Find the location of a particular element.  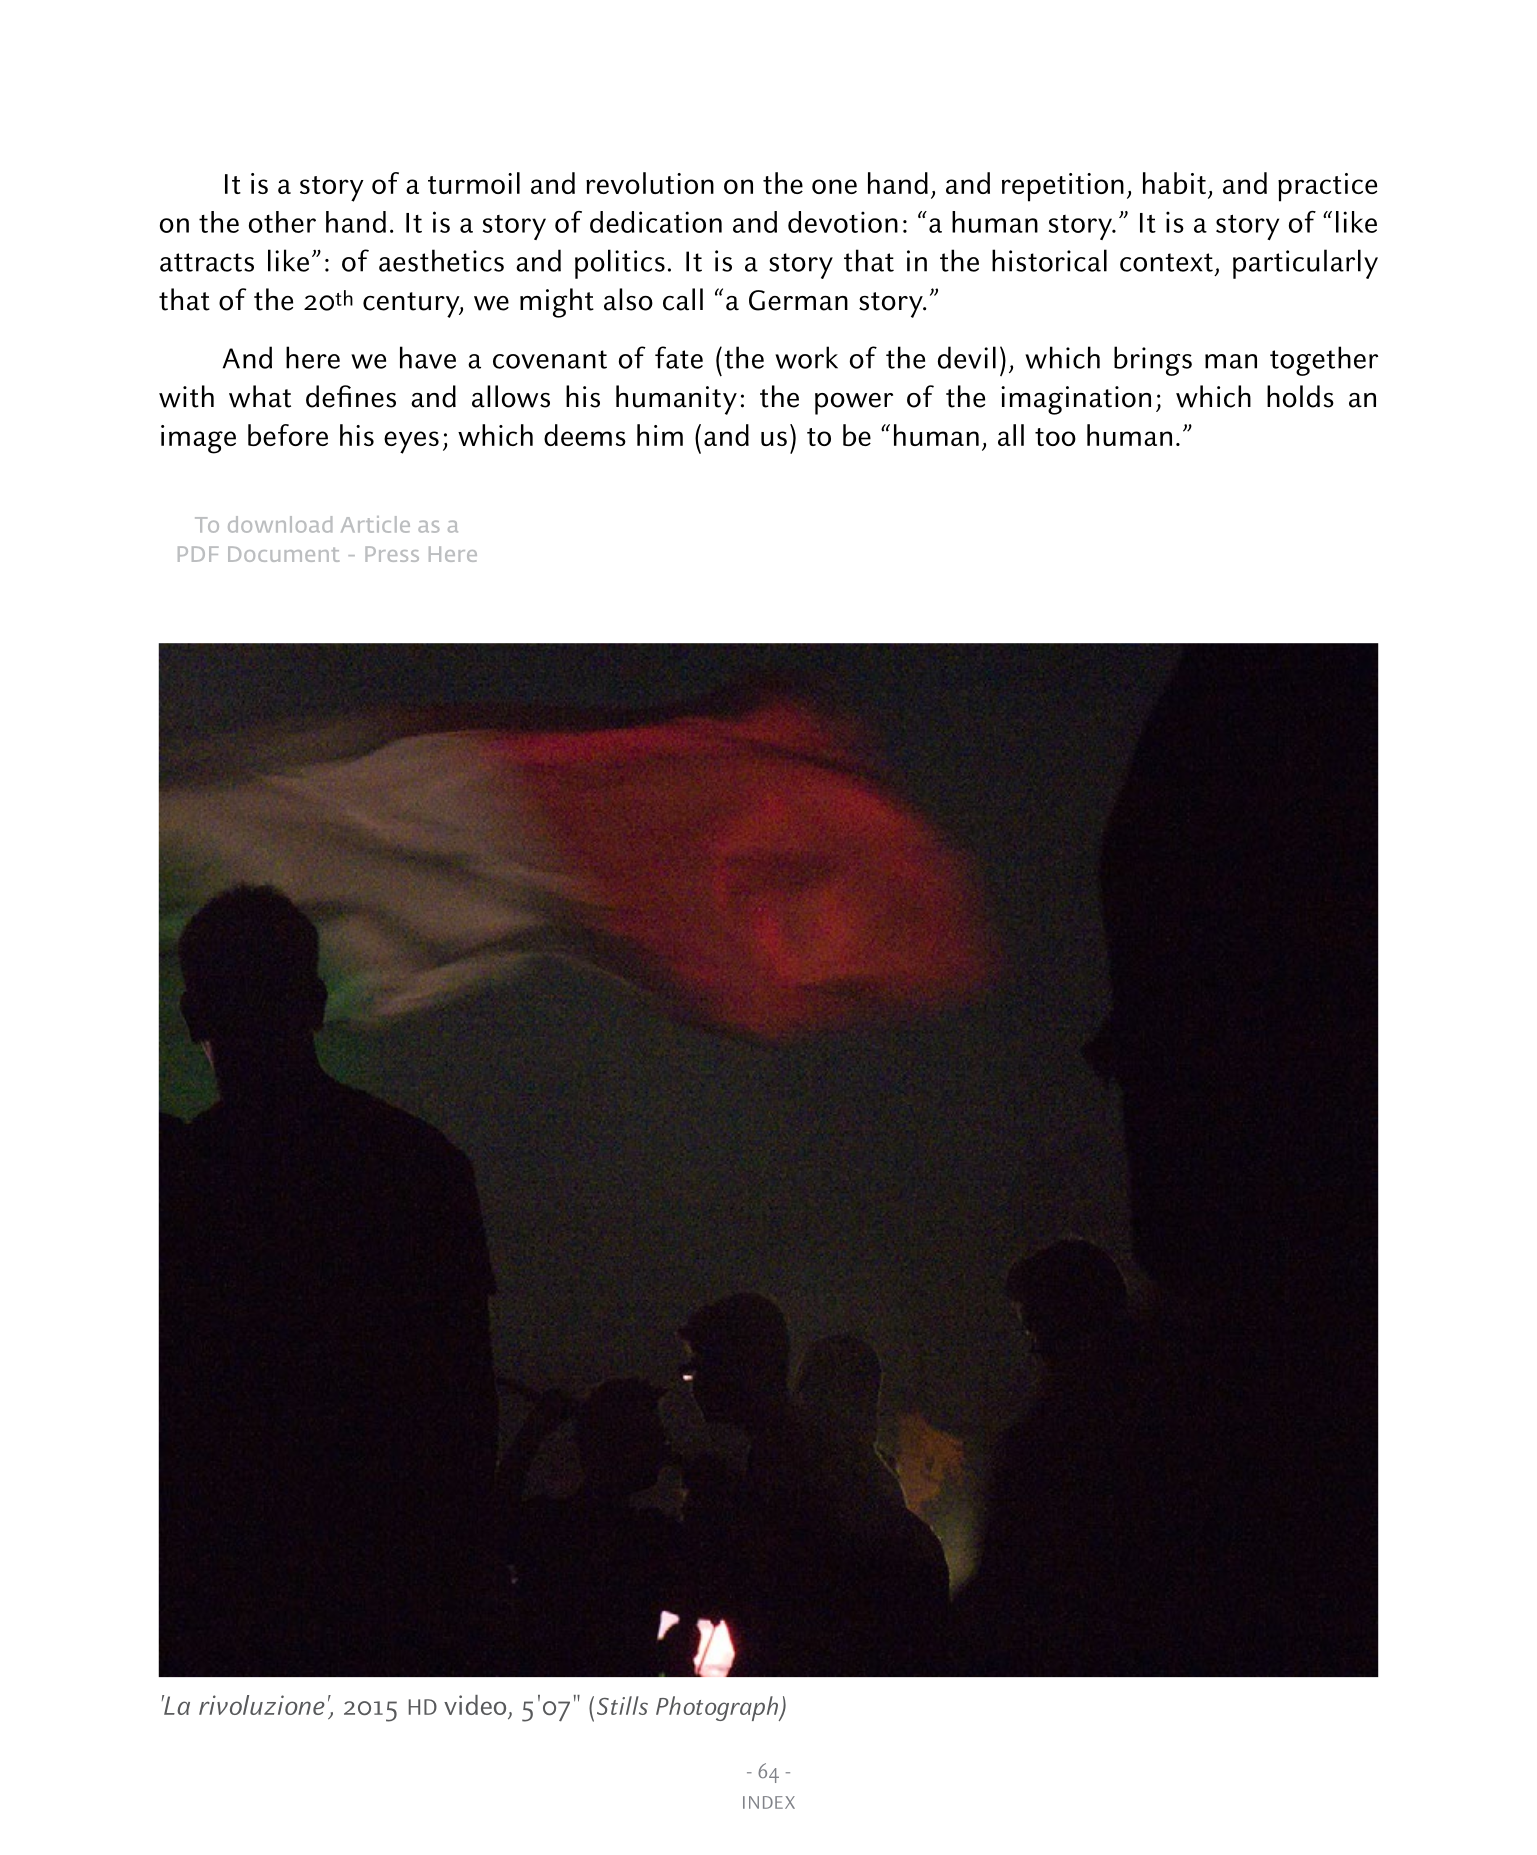

Article is located at coordinates (375, 524).
